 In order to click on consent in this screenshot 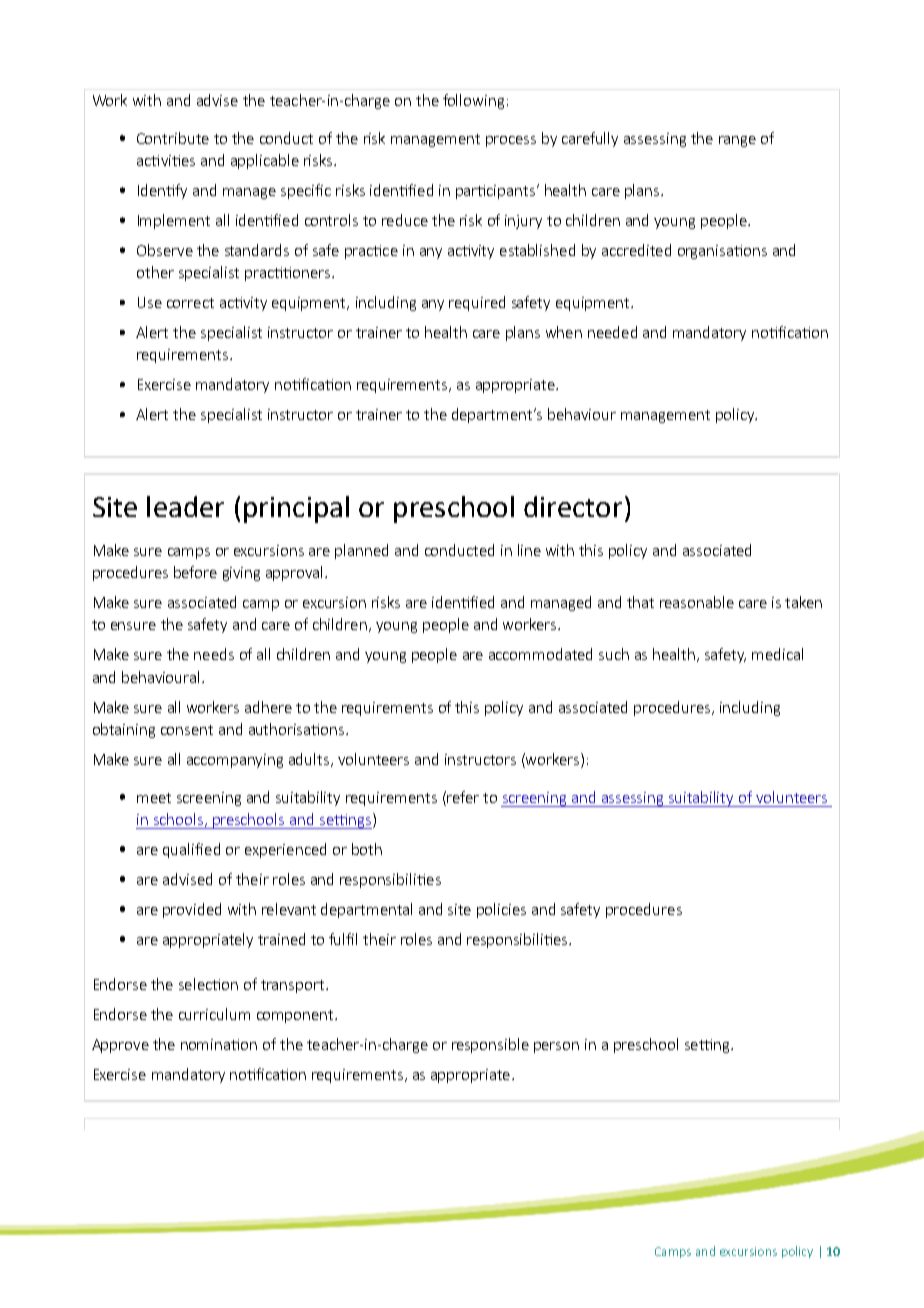, I will do `click(187, 730)`.
